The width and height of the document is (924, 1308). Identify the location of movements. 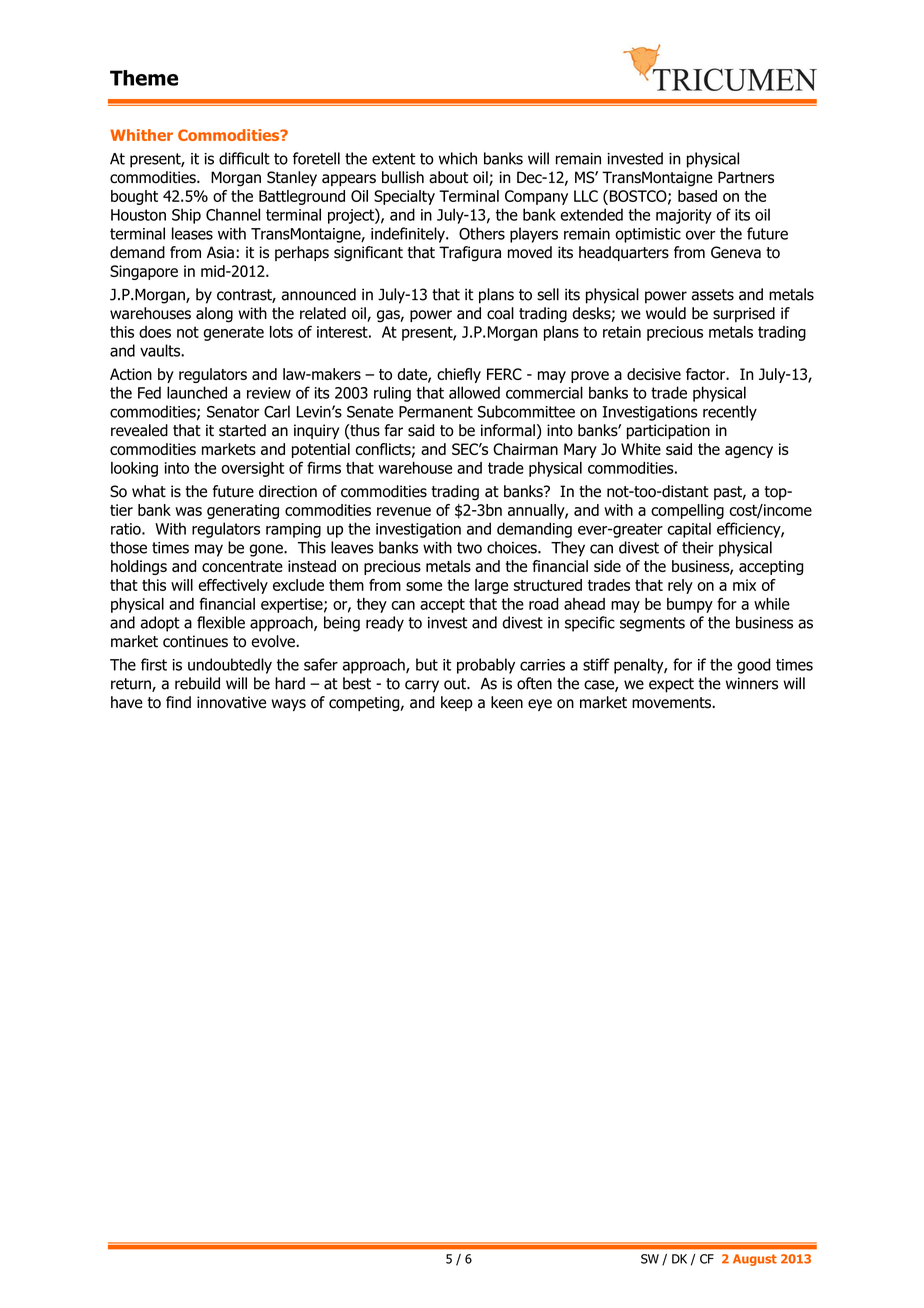
(672, 703).
